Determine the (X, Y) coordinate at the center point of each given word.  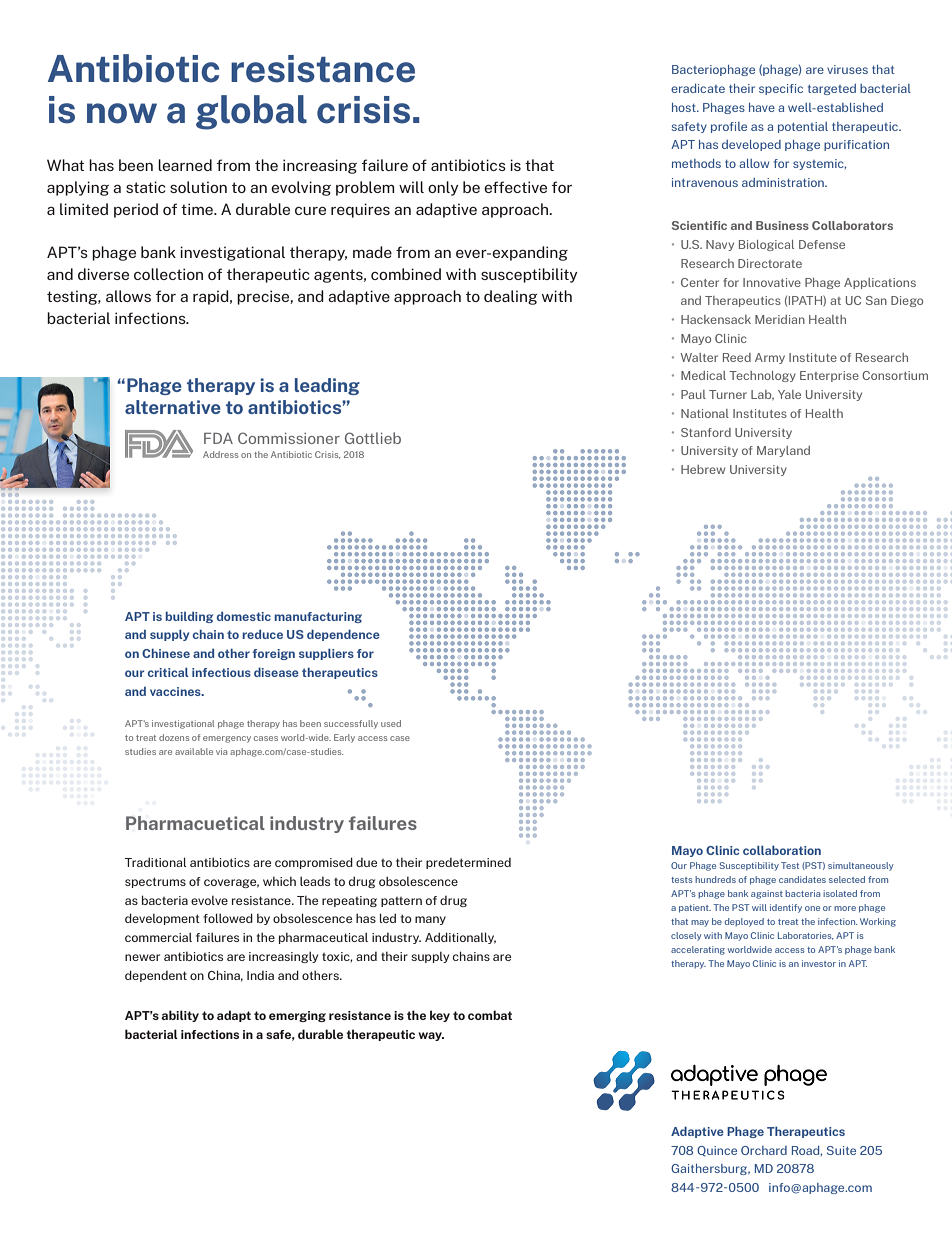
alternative (173, 407)
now (122, 113)
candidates (802, 879)
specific (781, 89)
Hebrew (703, 469)
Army (770, 358)
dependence (343, 635)
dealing (510, 297)
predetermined (468, 863)
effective (515, 187)
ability (180, 1016)
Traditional (155, 862)
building (189, 617)
